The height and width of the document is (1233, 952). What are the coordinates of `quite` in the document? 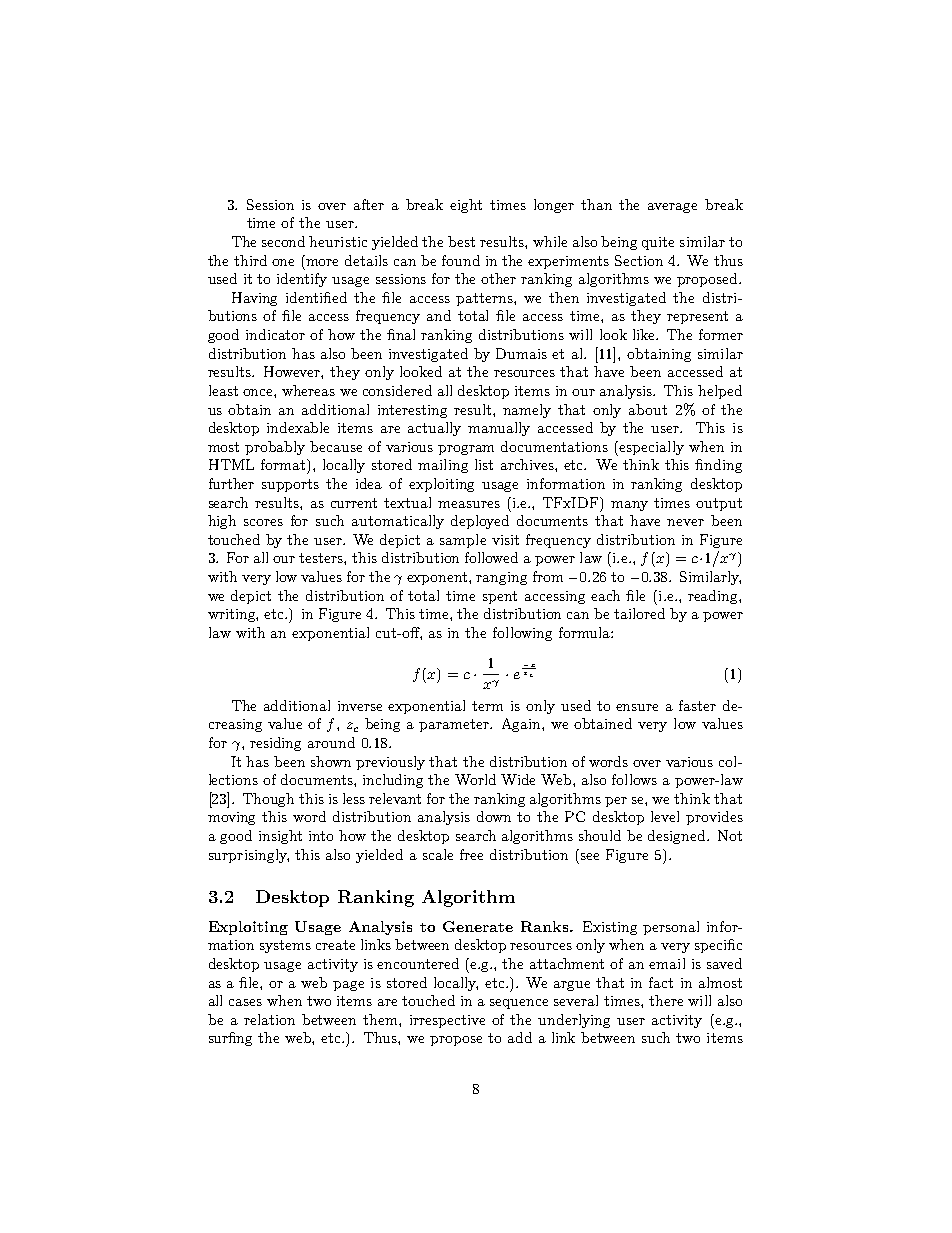 It's located at (658, 243).
